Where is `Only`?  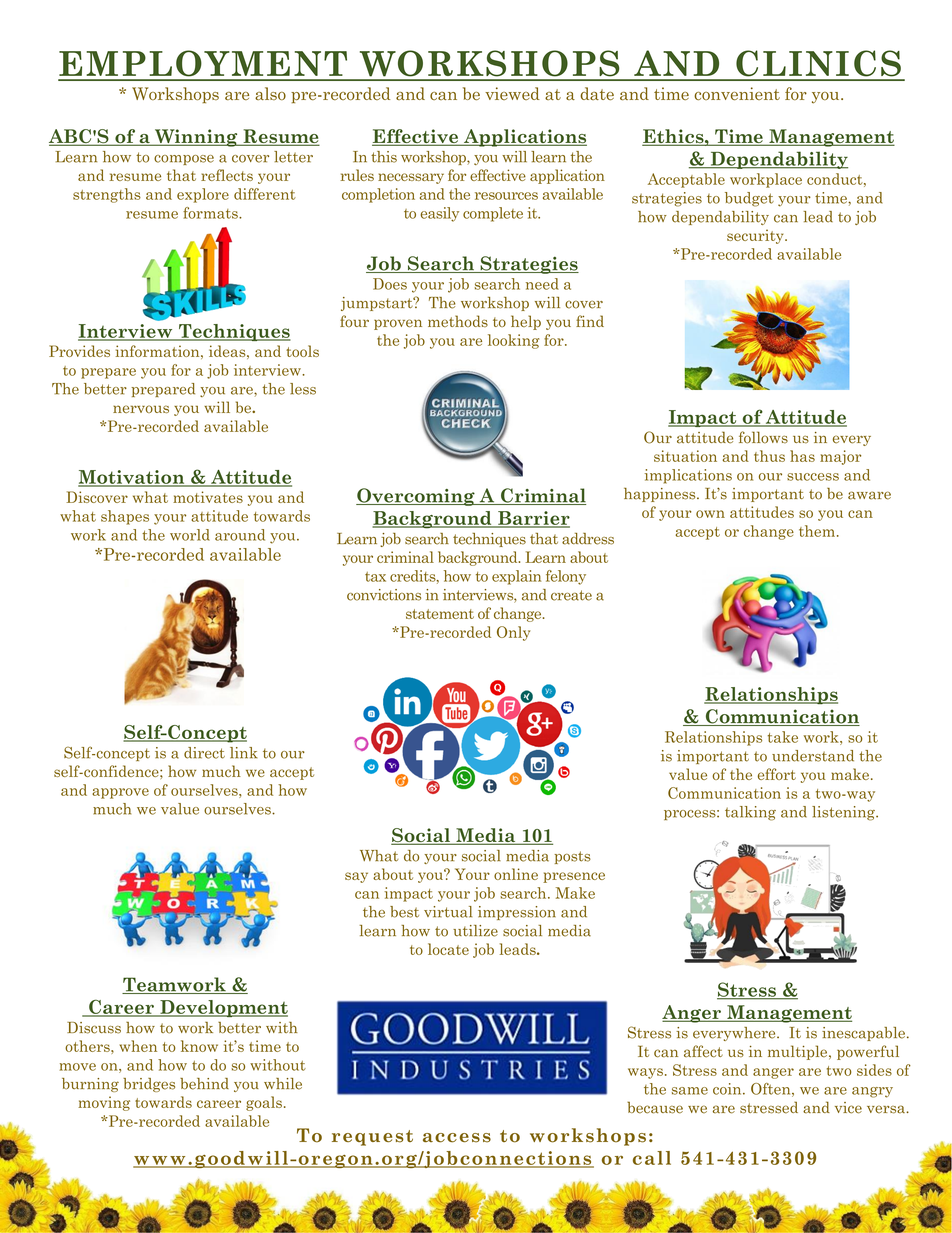 Only is located at coordinates (513, 633).
